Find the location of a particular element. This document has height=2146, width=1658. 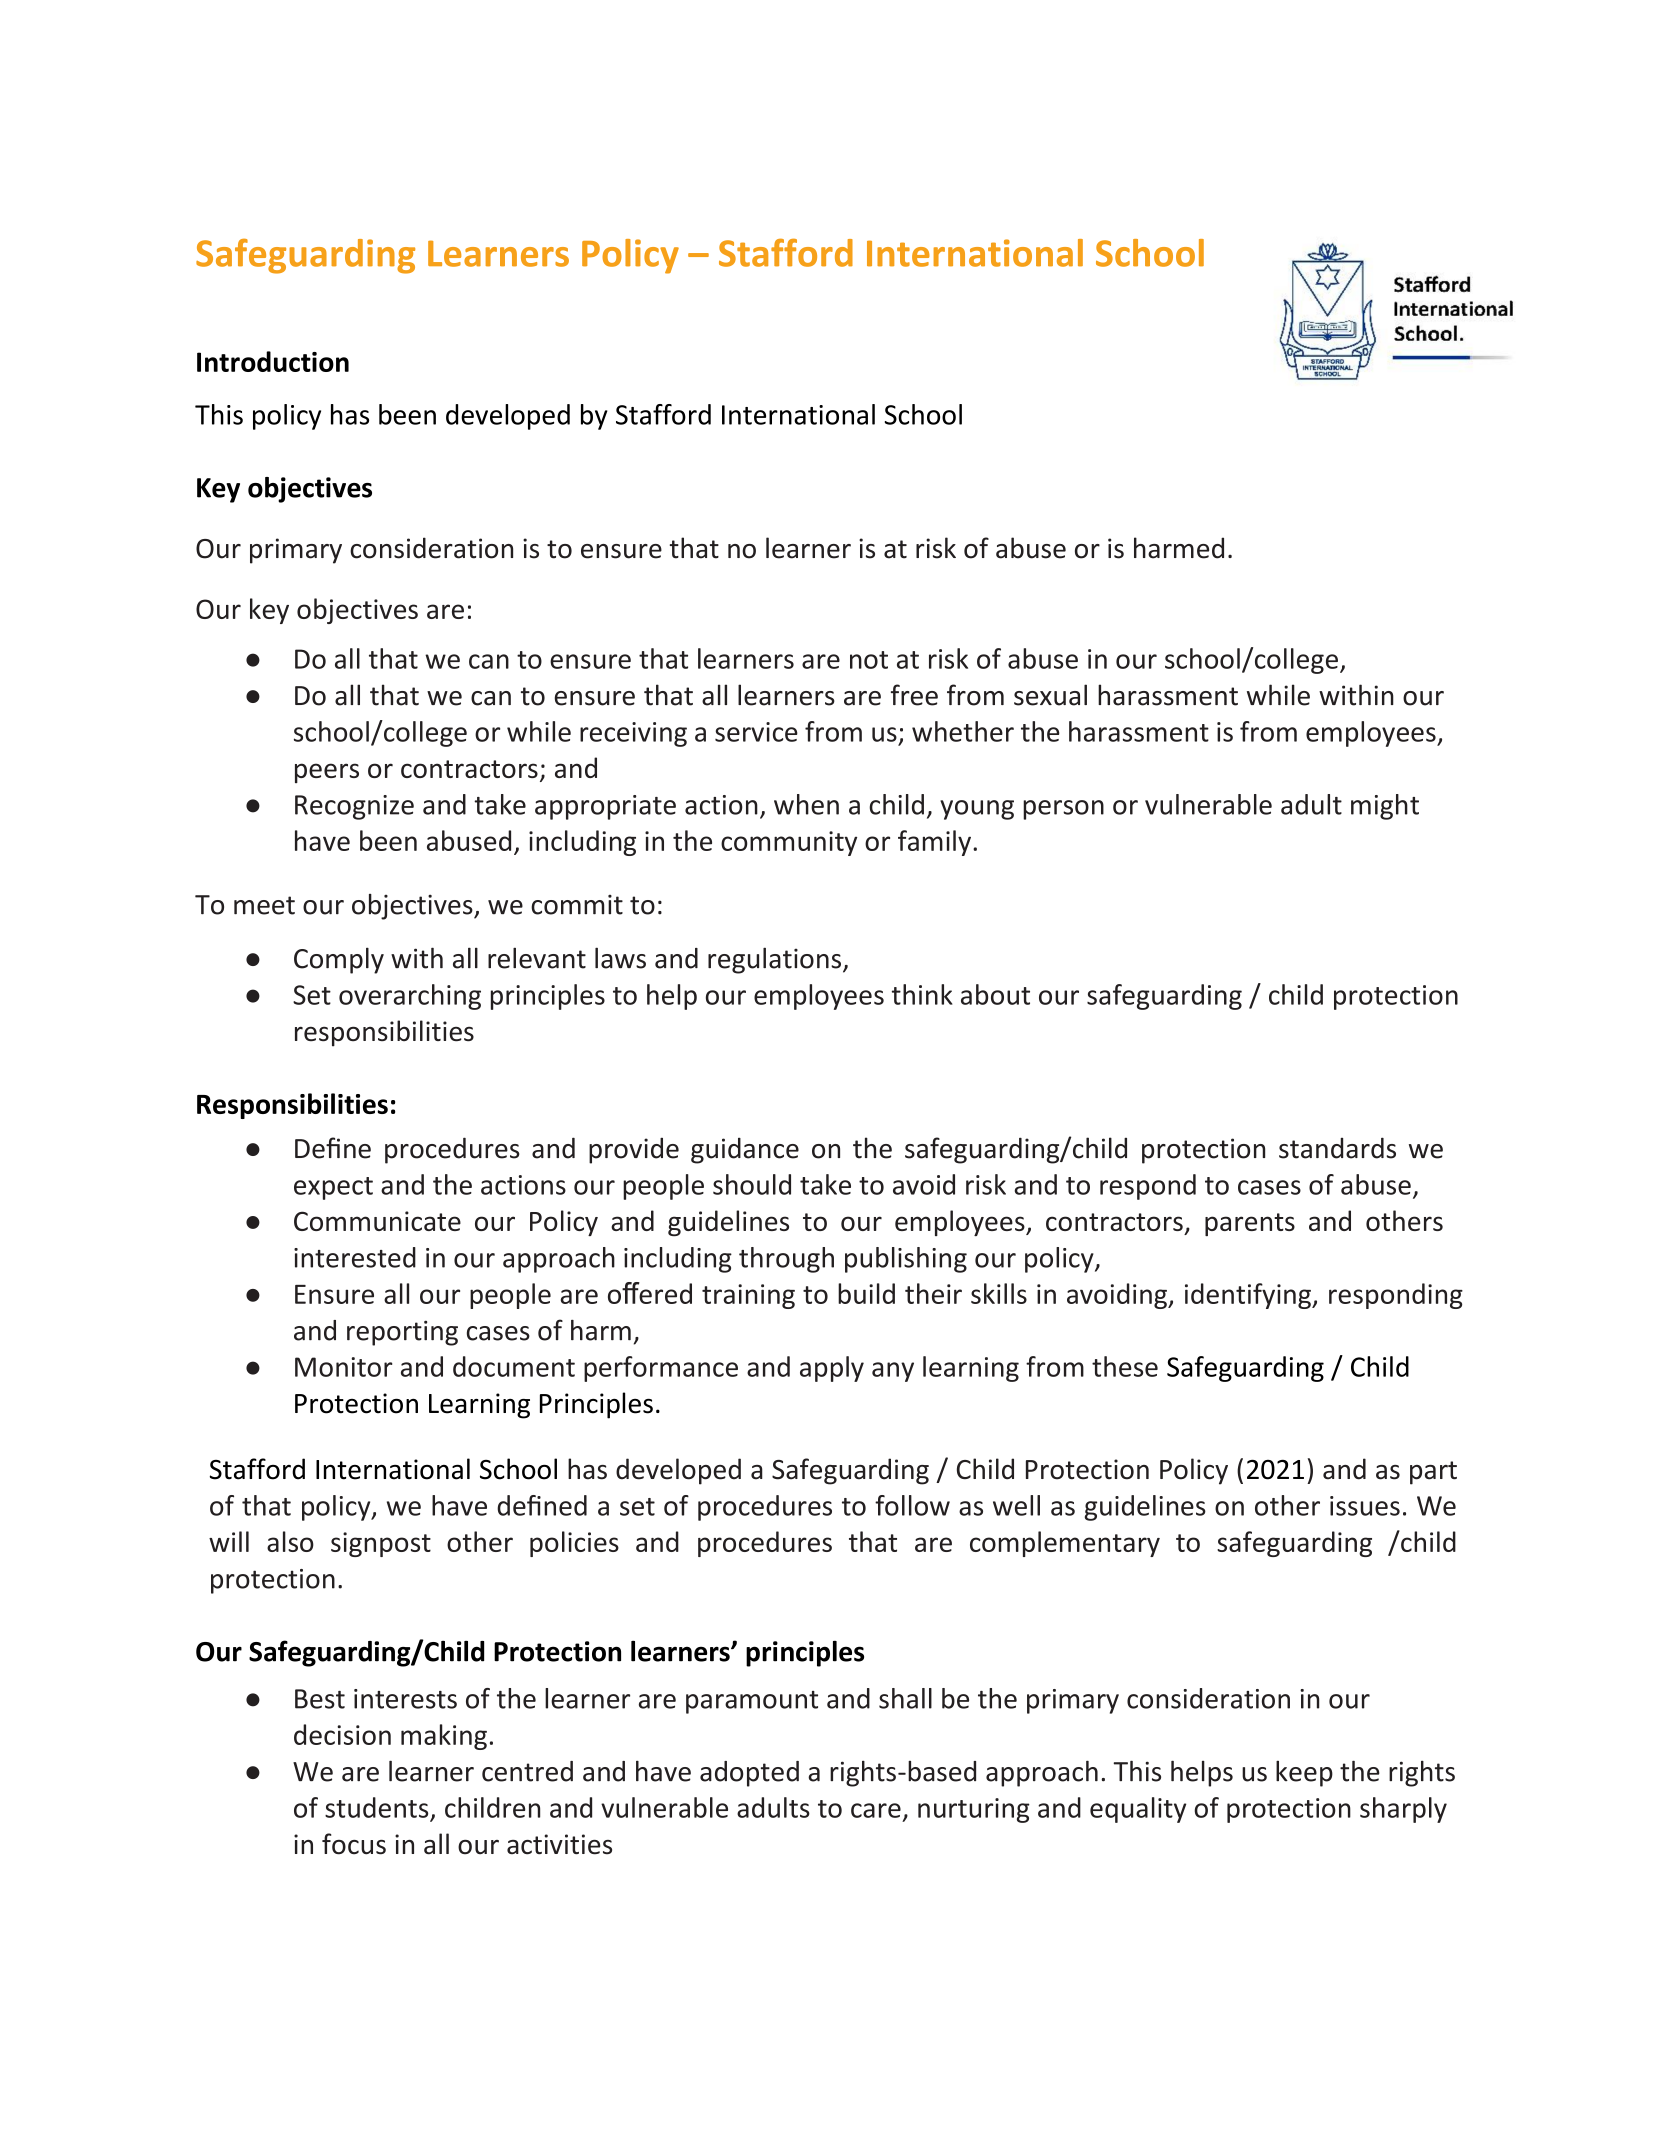

guidance is located at coordinates (745, 1150).
